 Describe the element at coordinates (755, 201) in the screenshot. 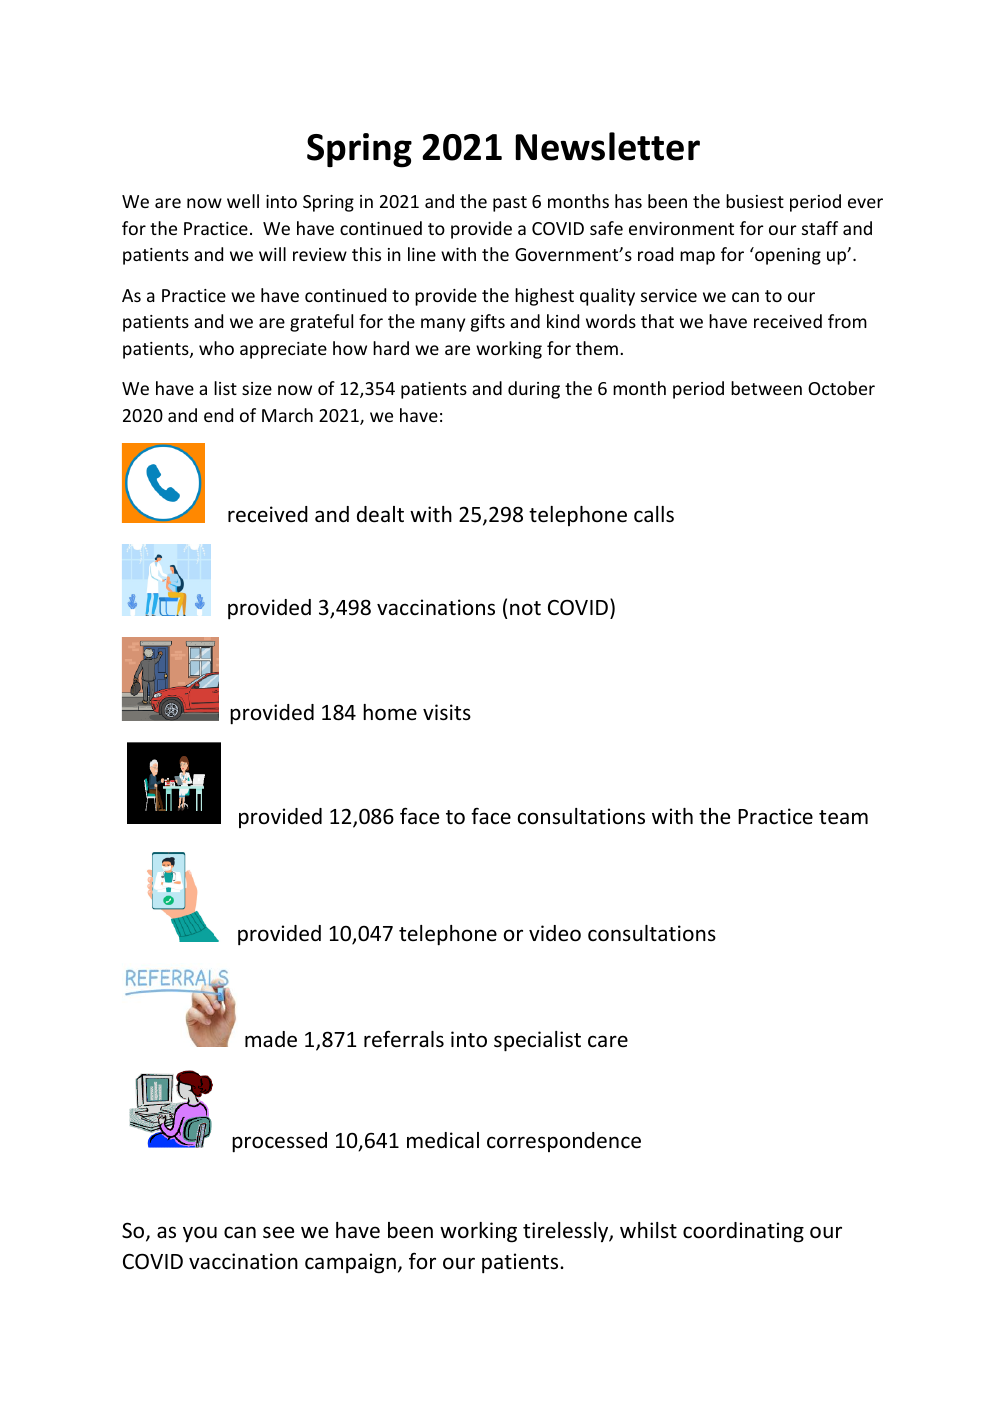

I see `busiest` at that location.
